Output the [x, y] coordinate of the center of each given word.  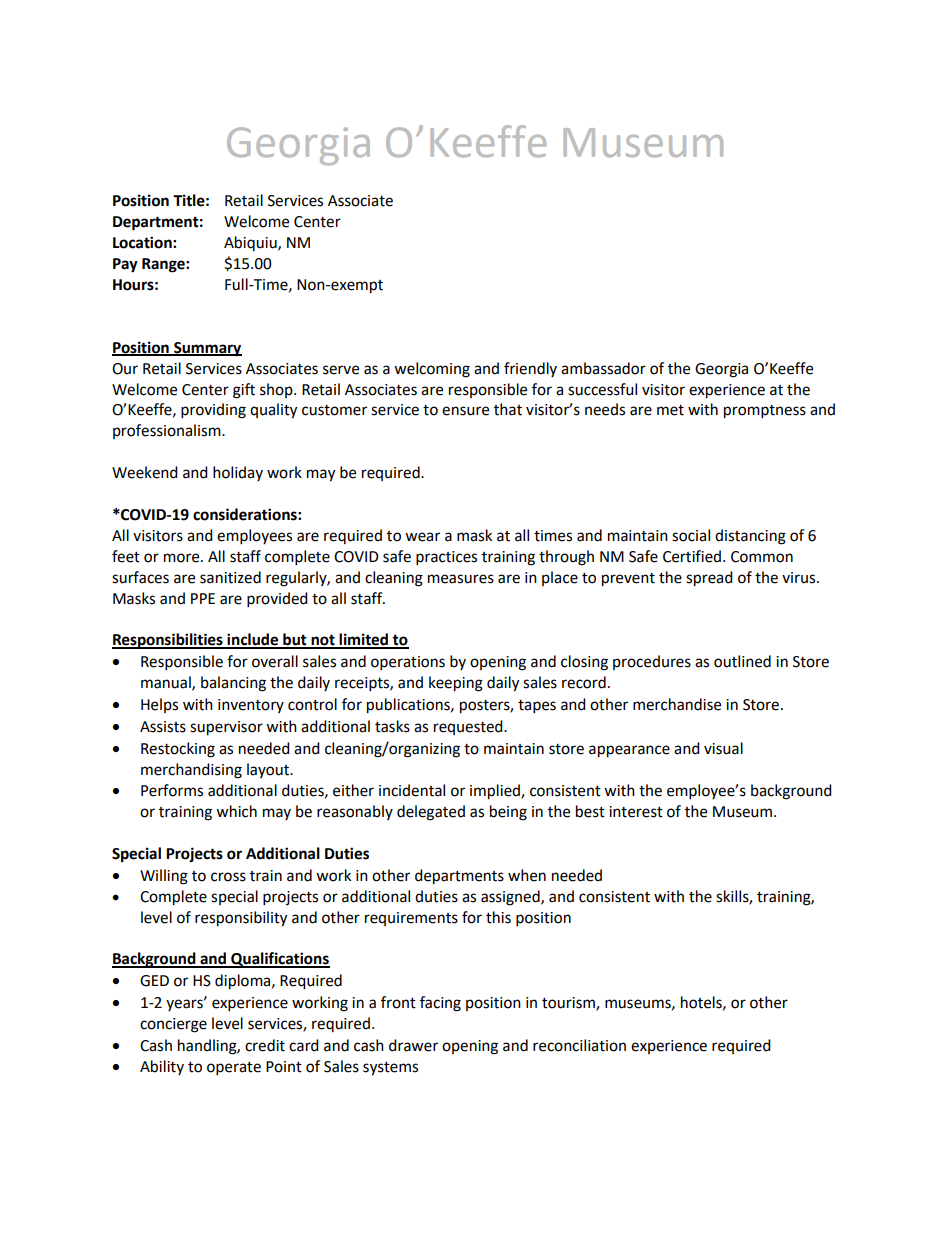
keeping [456, 684]
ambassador [603, 368]
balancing [233, 684]
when [527, 875]
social [691, 535]
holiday [238, 473]
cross [228, 877]
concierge [173, 1025]
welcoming [432, 370]
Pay [125, 265]
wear [422, 537]
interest [636, 812]
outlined [742, 661]
